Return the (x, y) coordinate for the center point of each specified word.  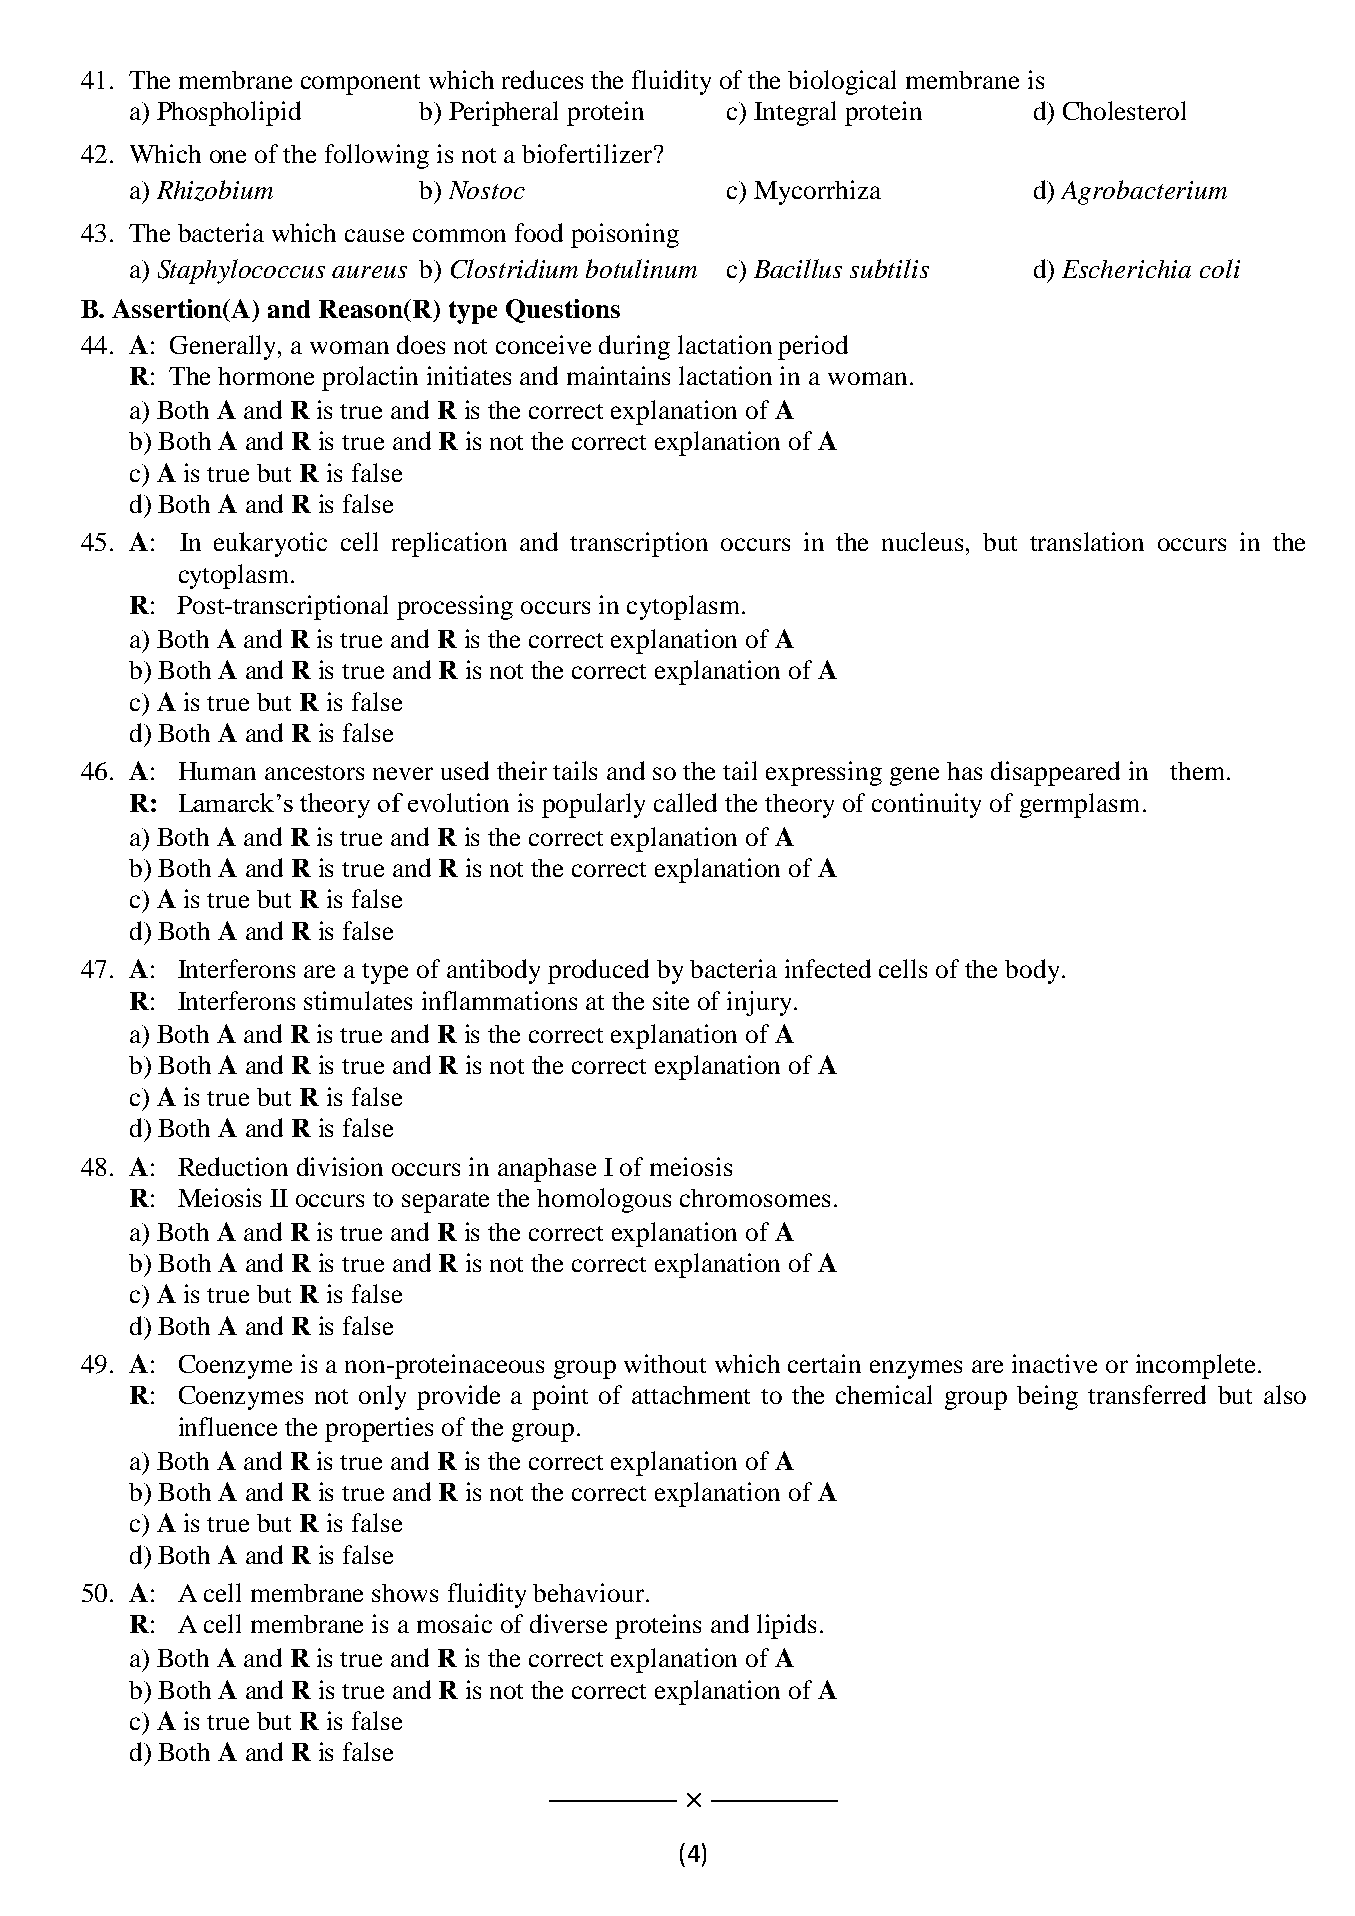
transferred (1147, 1394)
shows (405, 1593)
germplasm (1079, 805)
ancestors (314, 772)
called (685, 802)
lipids (786, 1626)
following (377, 156)
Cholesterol (1124, 110)
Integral (795, 113)
